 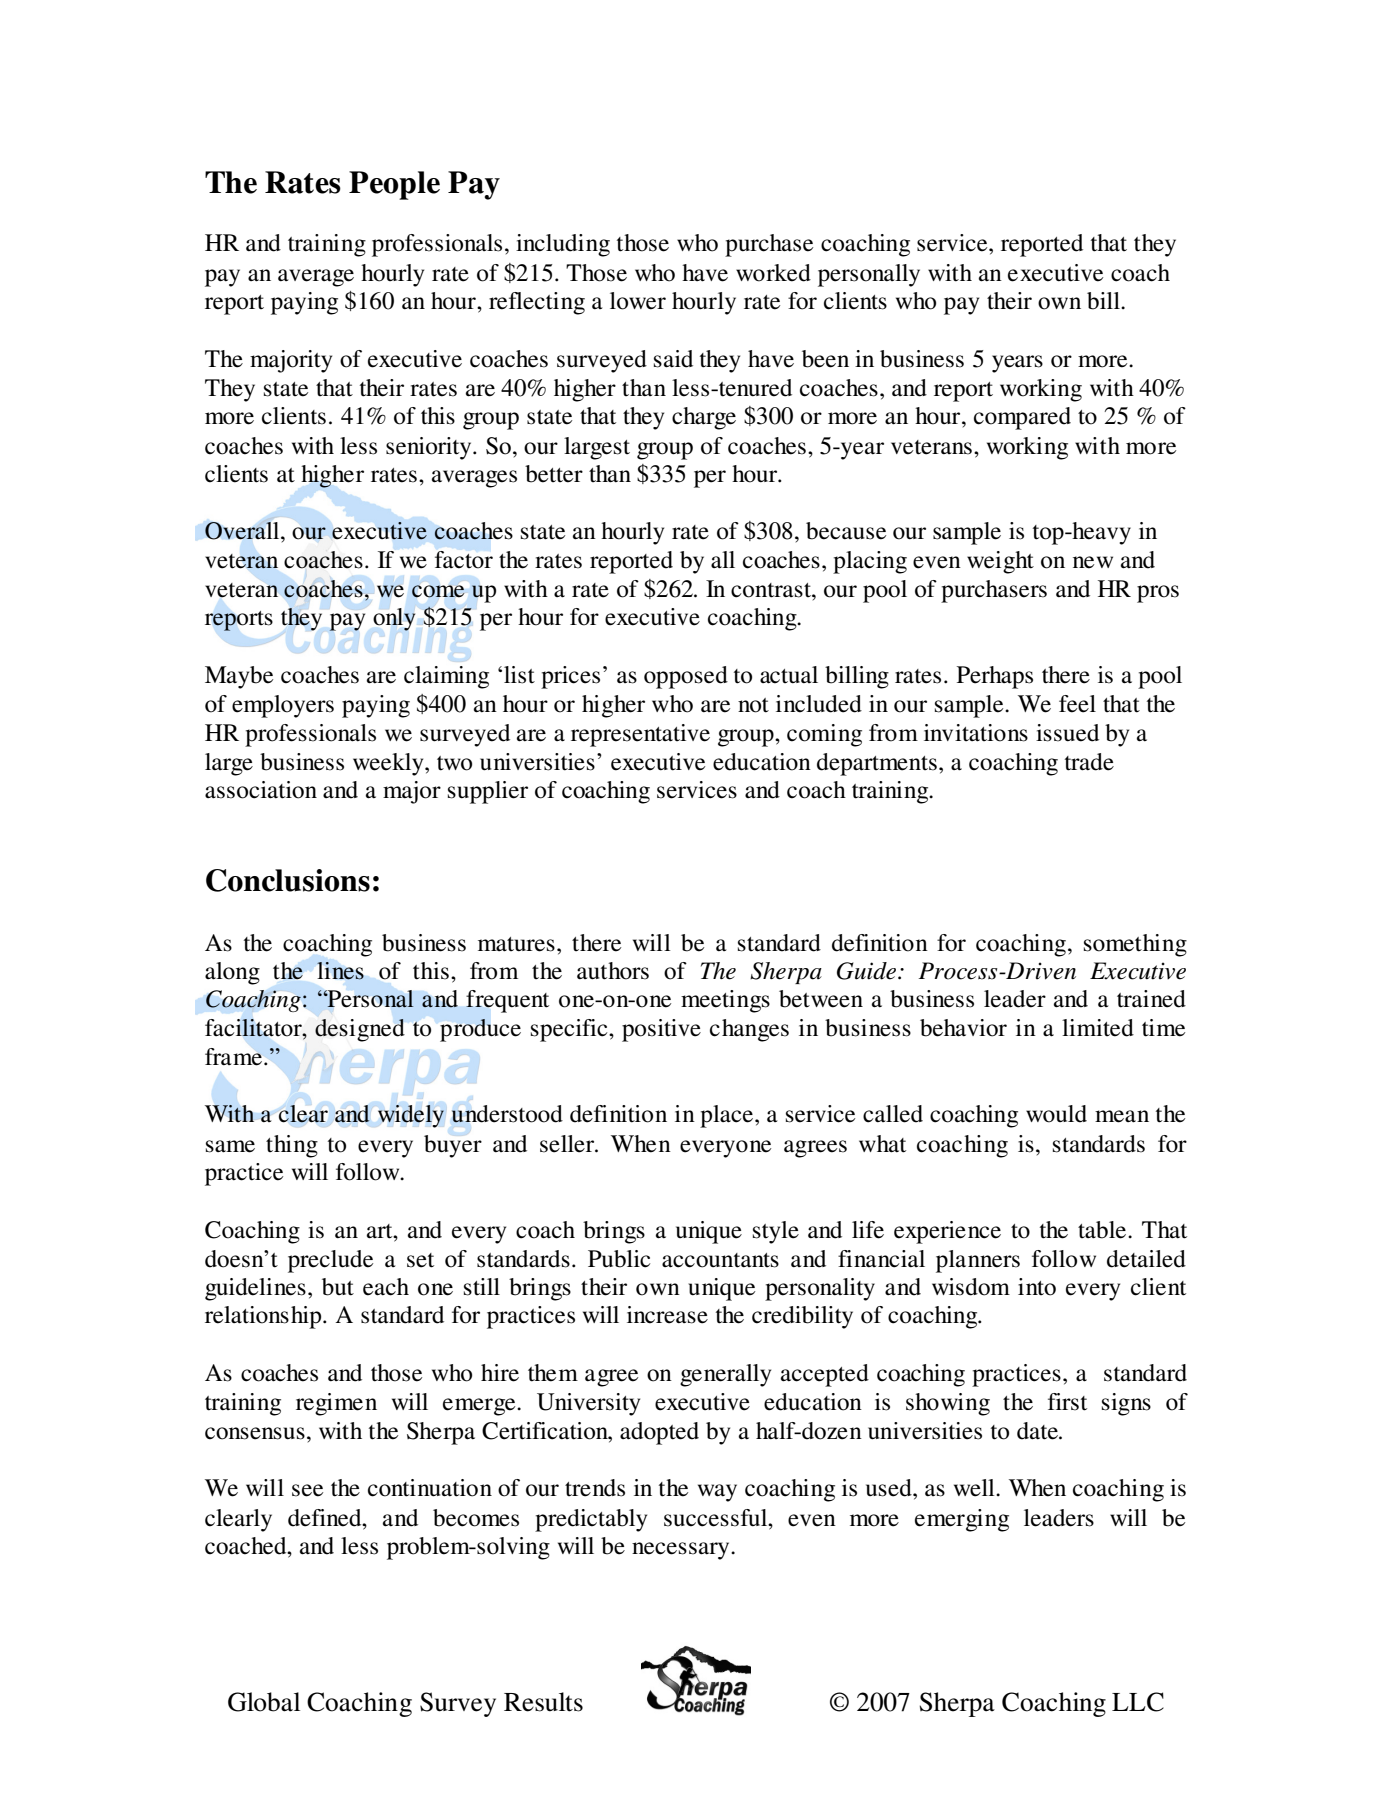 What do you see at coordinates (288, 880) in the screenshot?
I see `Conclusions` at bounding box center [288, 880].
